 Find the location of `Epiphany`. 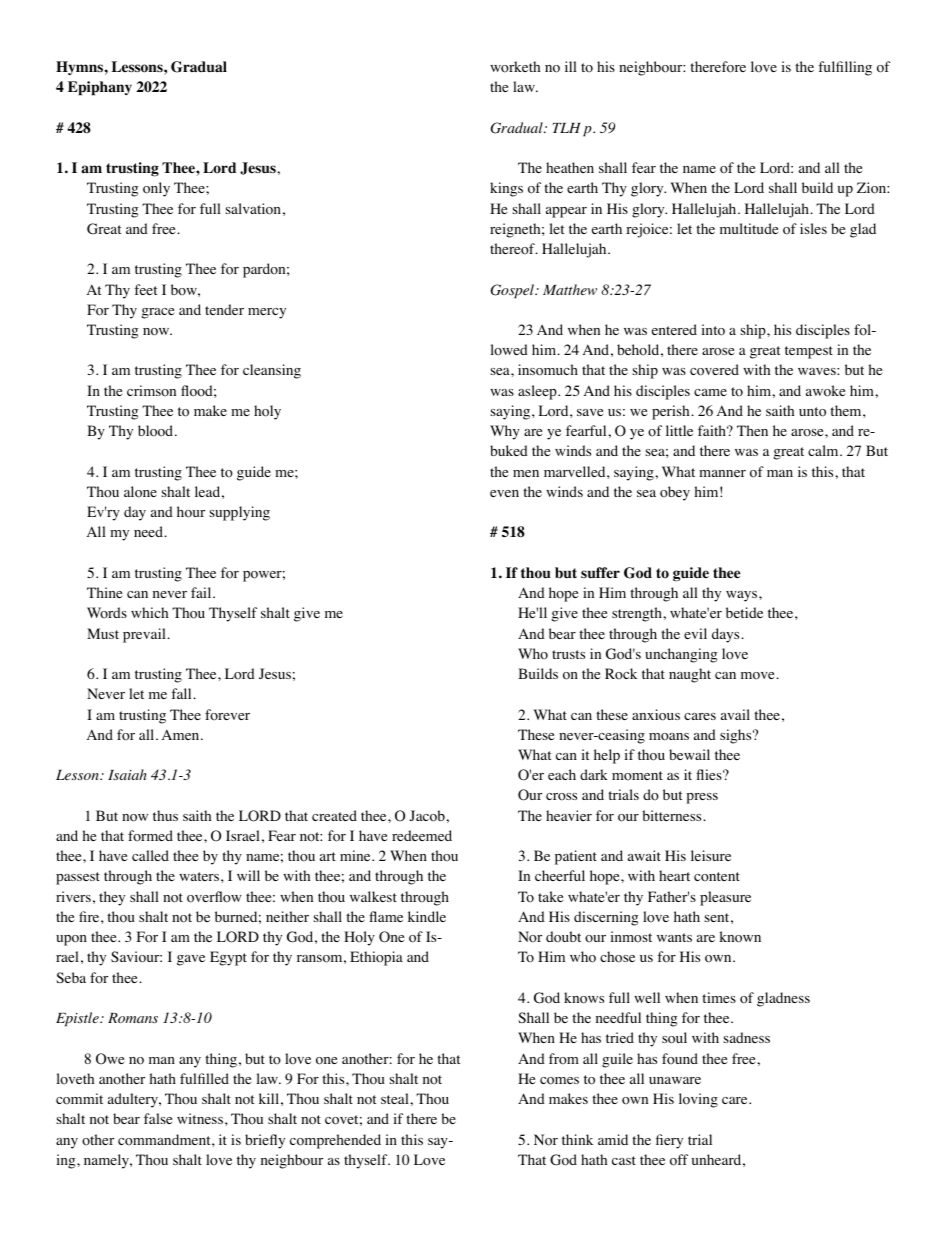

Epiphany is located at coordinates (100, 88).
